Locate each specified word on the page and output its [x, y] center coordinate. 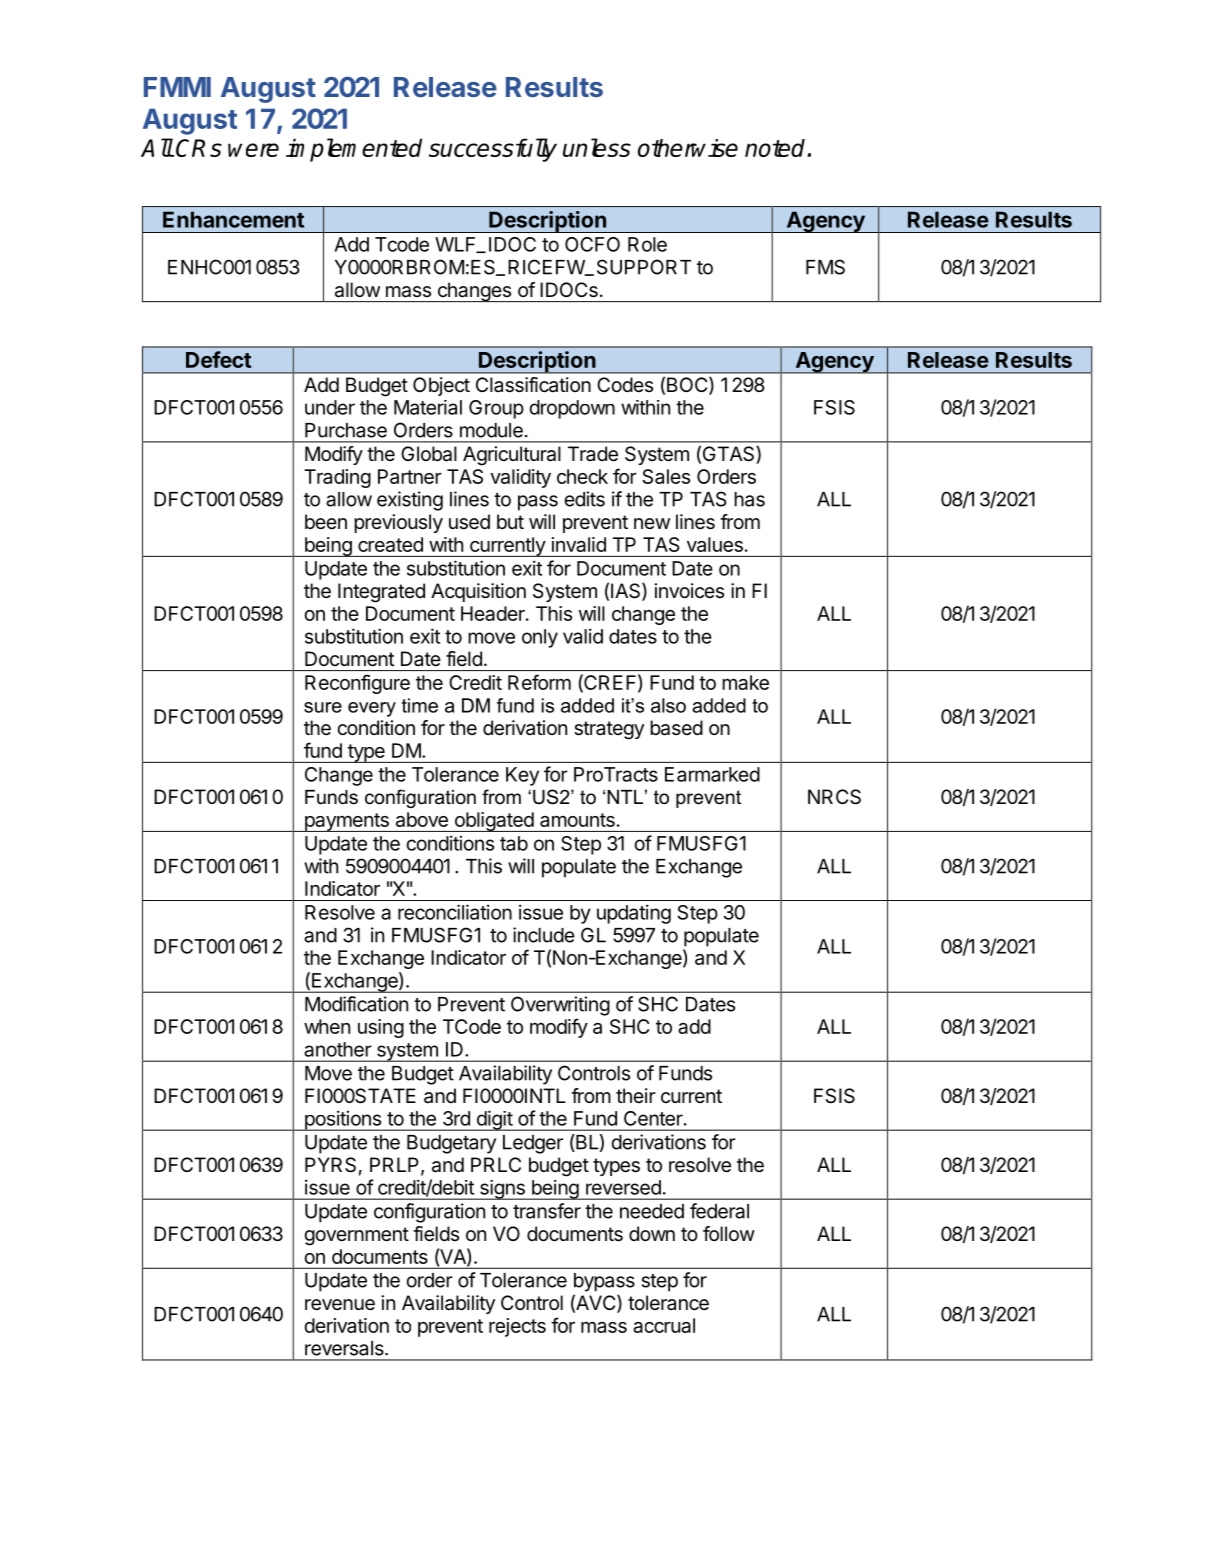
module [491, 430]
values [715, 544]
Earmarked [712, 774]
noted [776, 148]
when [327, 1026]
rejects [517, 1327]
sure [323, 707]
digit [494, 1120]
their [636, 1095]
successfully [493, 150]
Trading [337, 478]
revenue [340, 1305]
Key [522, 776]
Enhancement [233, 219]
